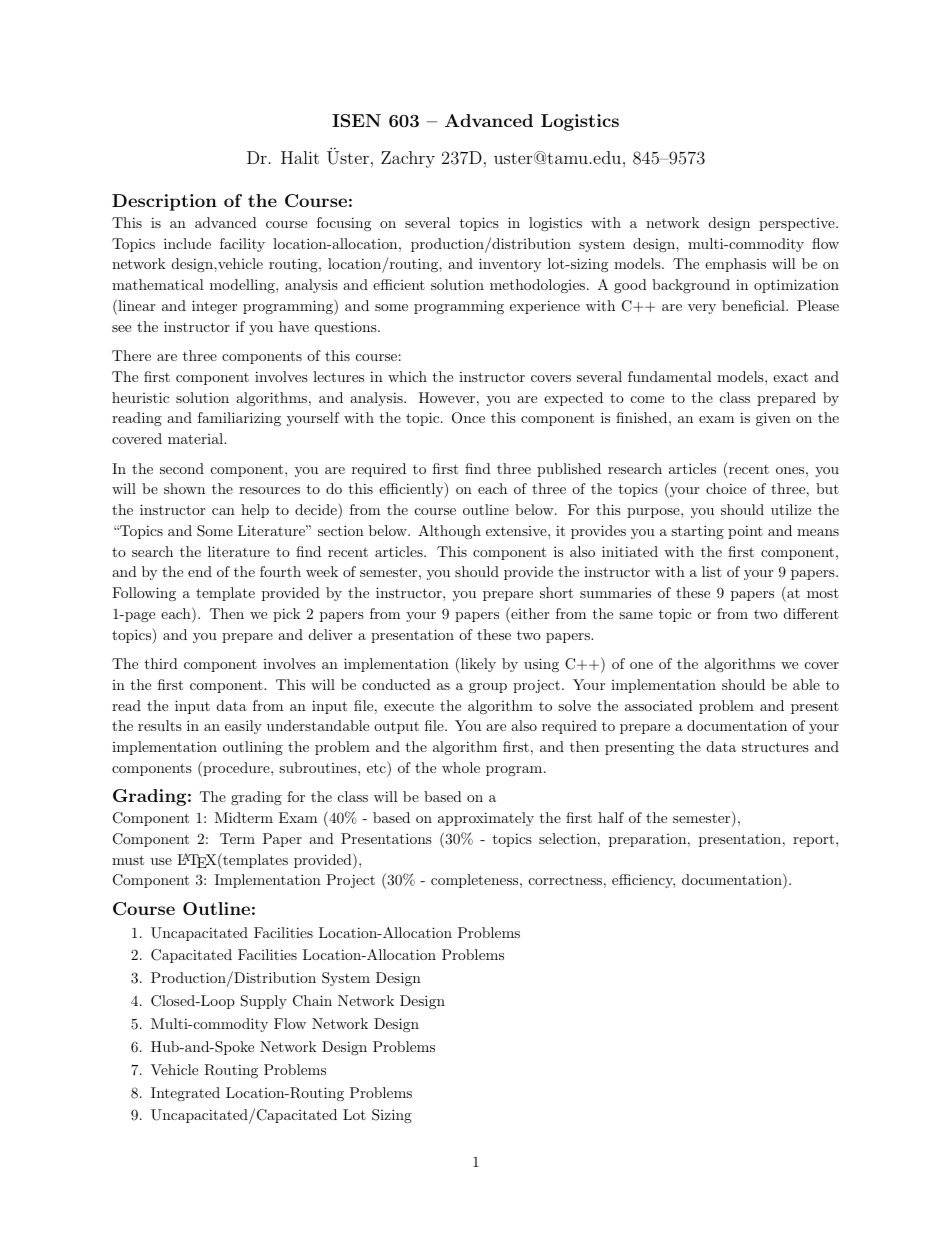  What do you see at coordinates (775, 747) in the image?
I see `structures` at bounding box center [775, 747].
